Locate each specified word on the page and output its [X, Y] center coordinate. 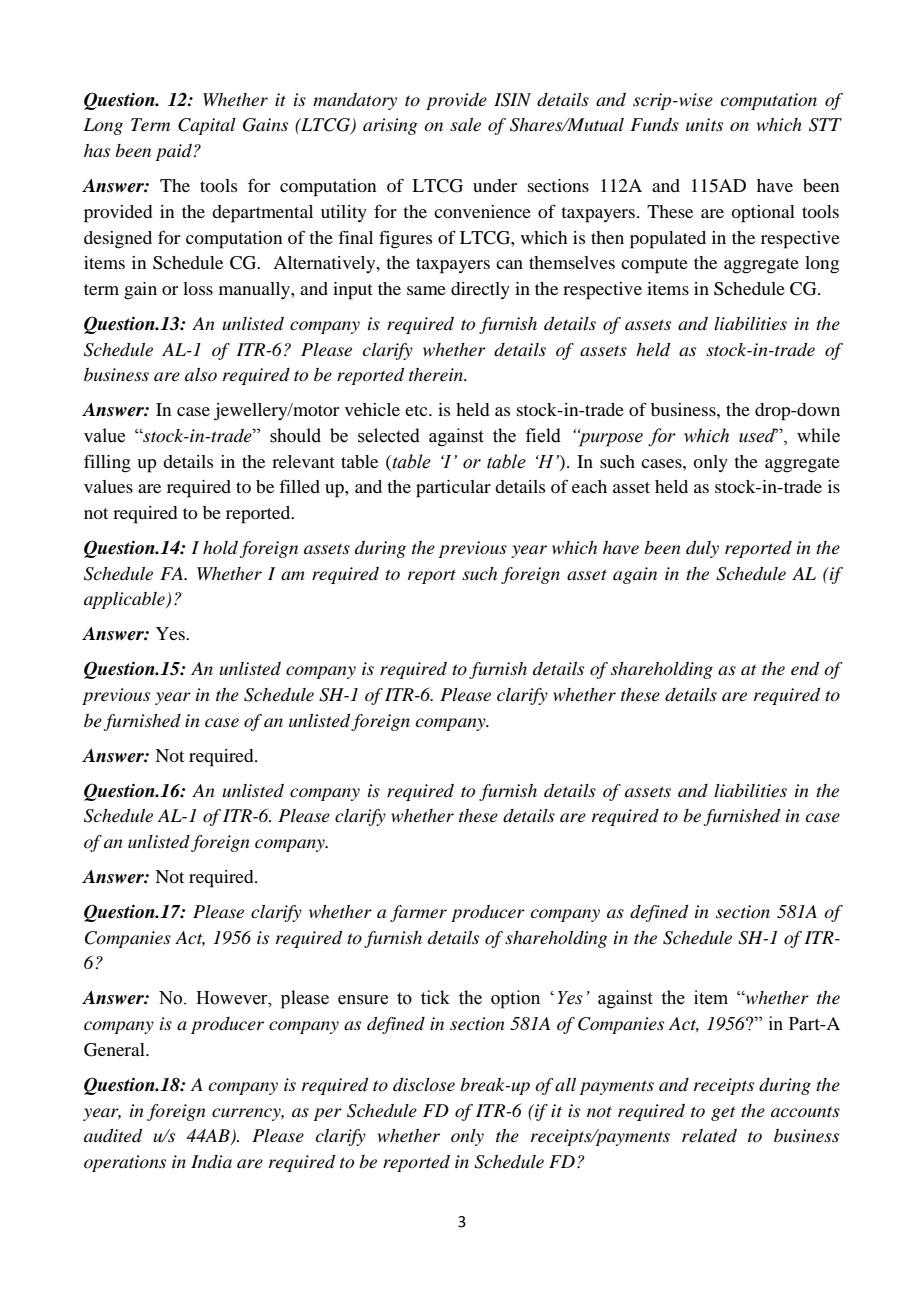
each [589, 486]
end [805, 669]
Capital [207, 126]
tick [435, 997]
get [723, 1114]
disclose [424, 1085]
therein [437, 375]
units [704, 124]
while [818, 435]
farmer [418, 913]
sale [465, 124]
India [211, 1162]
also [201, 374]
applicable [125, 600]
